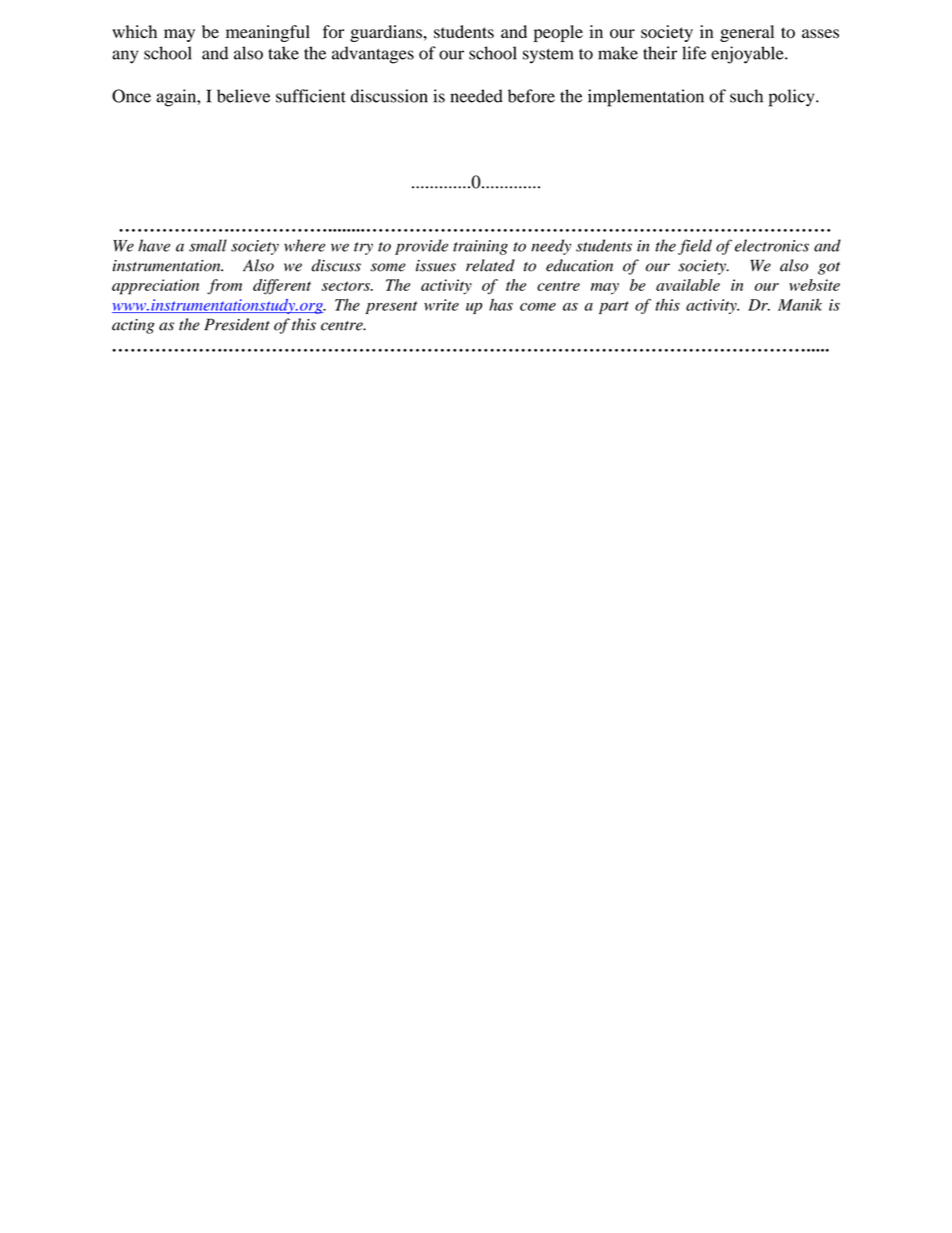 The image size is (952, 1233). I want to click on general, so click(747, 33).
